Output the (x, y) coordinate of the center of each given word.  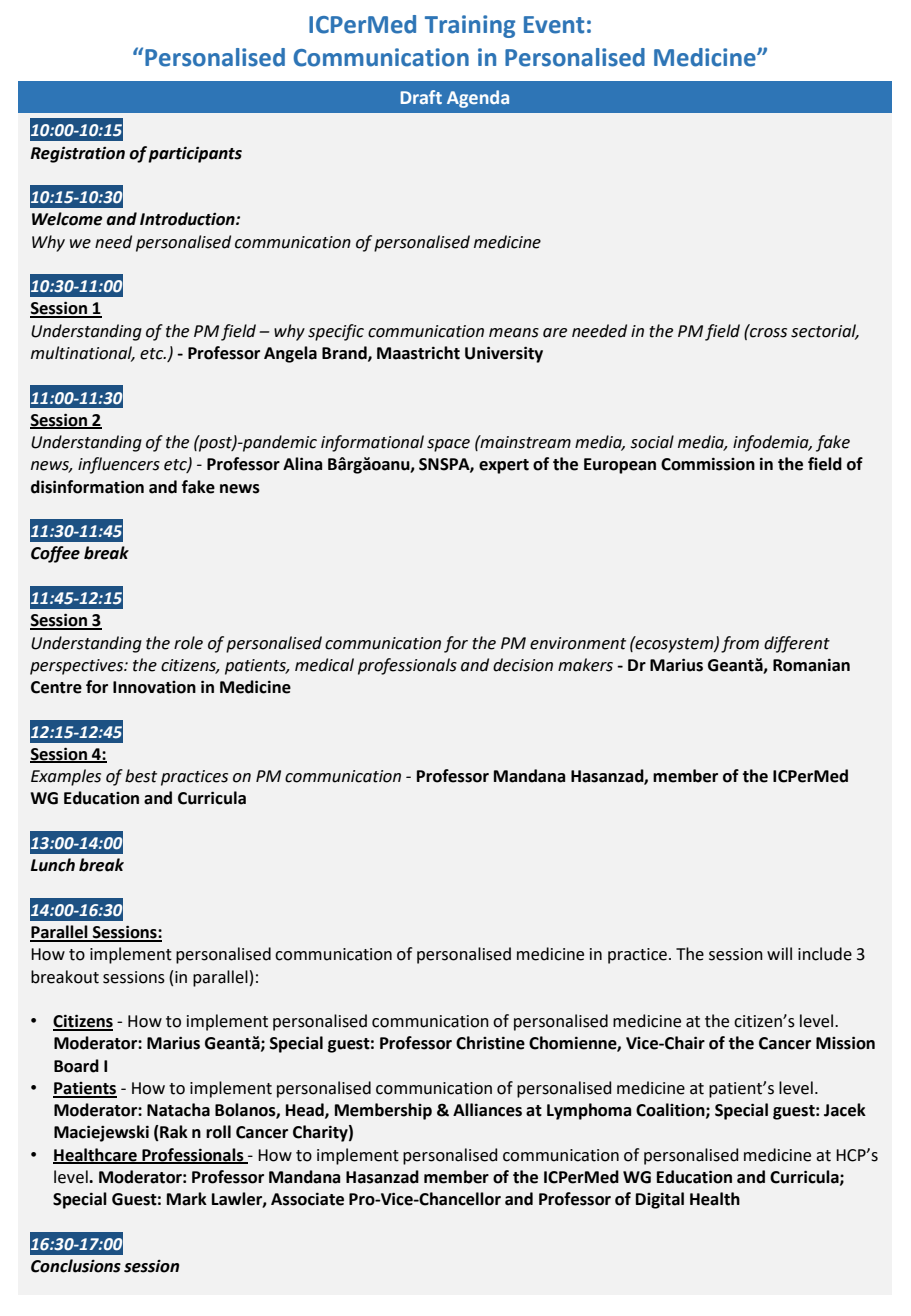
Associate (307, 1199)
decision (523, 665)
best (141, 776)
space (448, 445)
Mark (187, 1199)
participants (195, 154)
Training (470, 26)
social (652, 442)
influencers (119, 465)
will (779, 953)
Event (554, 25)
